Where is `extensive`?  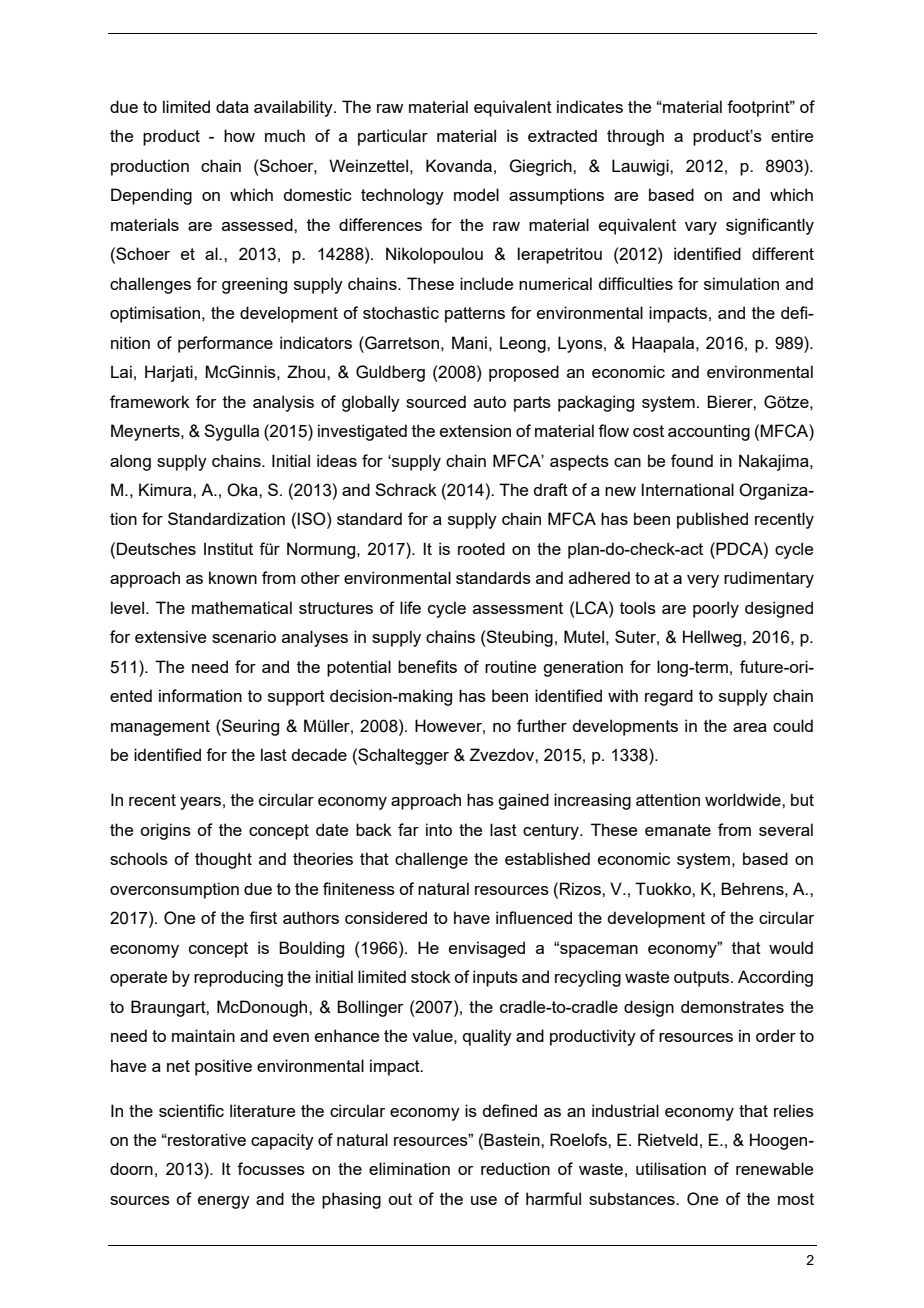
extensive is located at coordinates (170, 636).
